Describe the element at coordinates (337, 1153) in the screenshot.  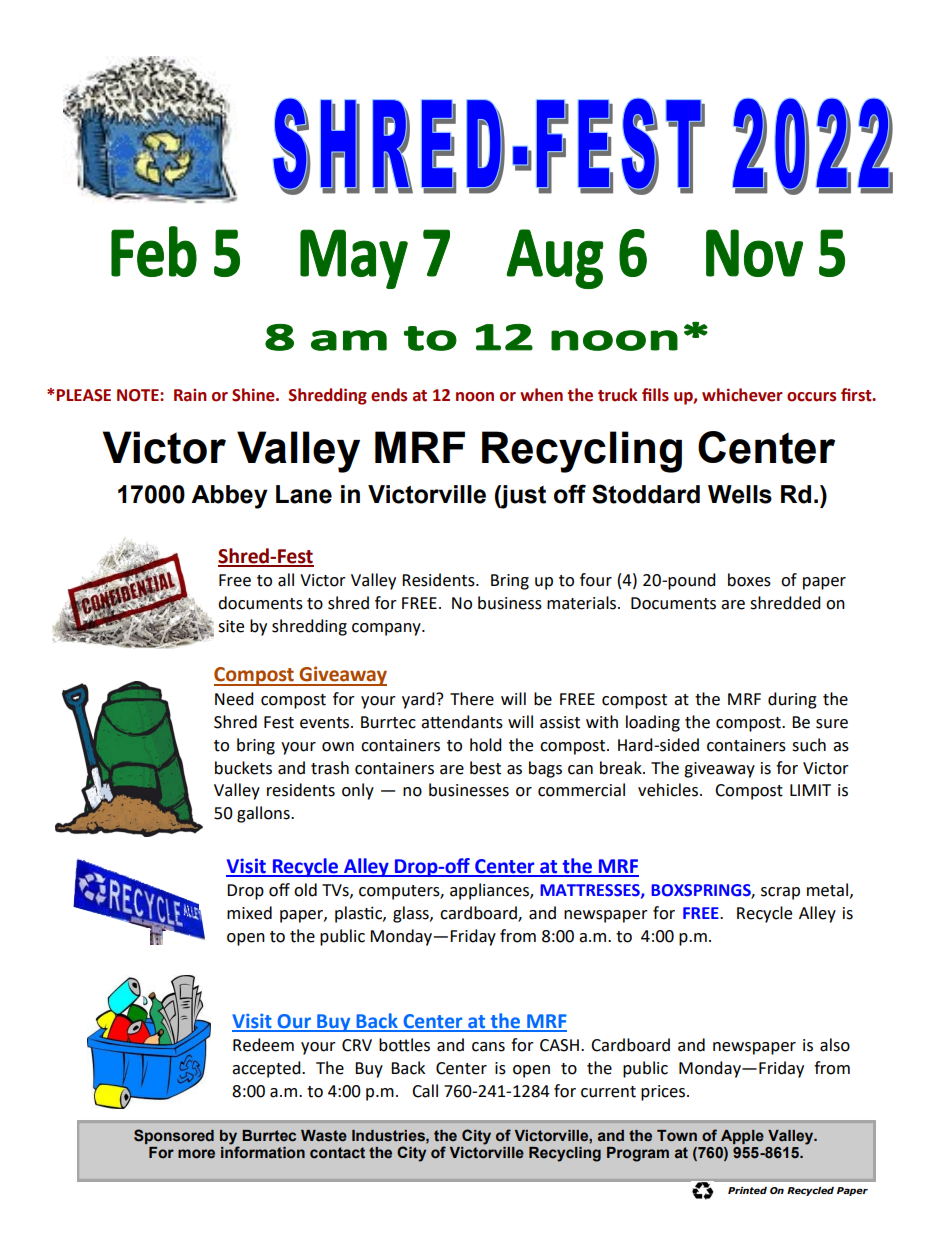
I see `contact` at that location.
